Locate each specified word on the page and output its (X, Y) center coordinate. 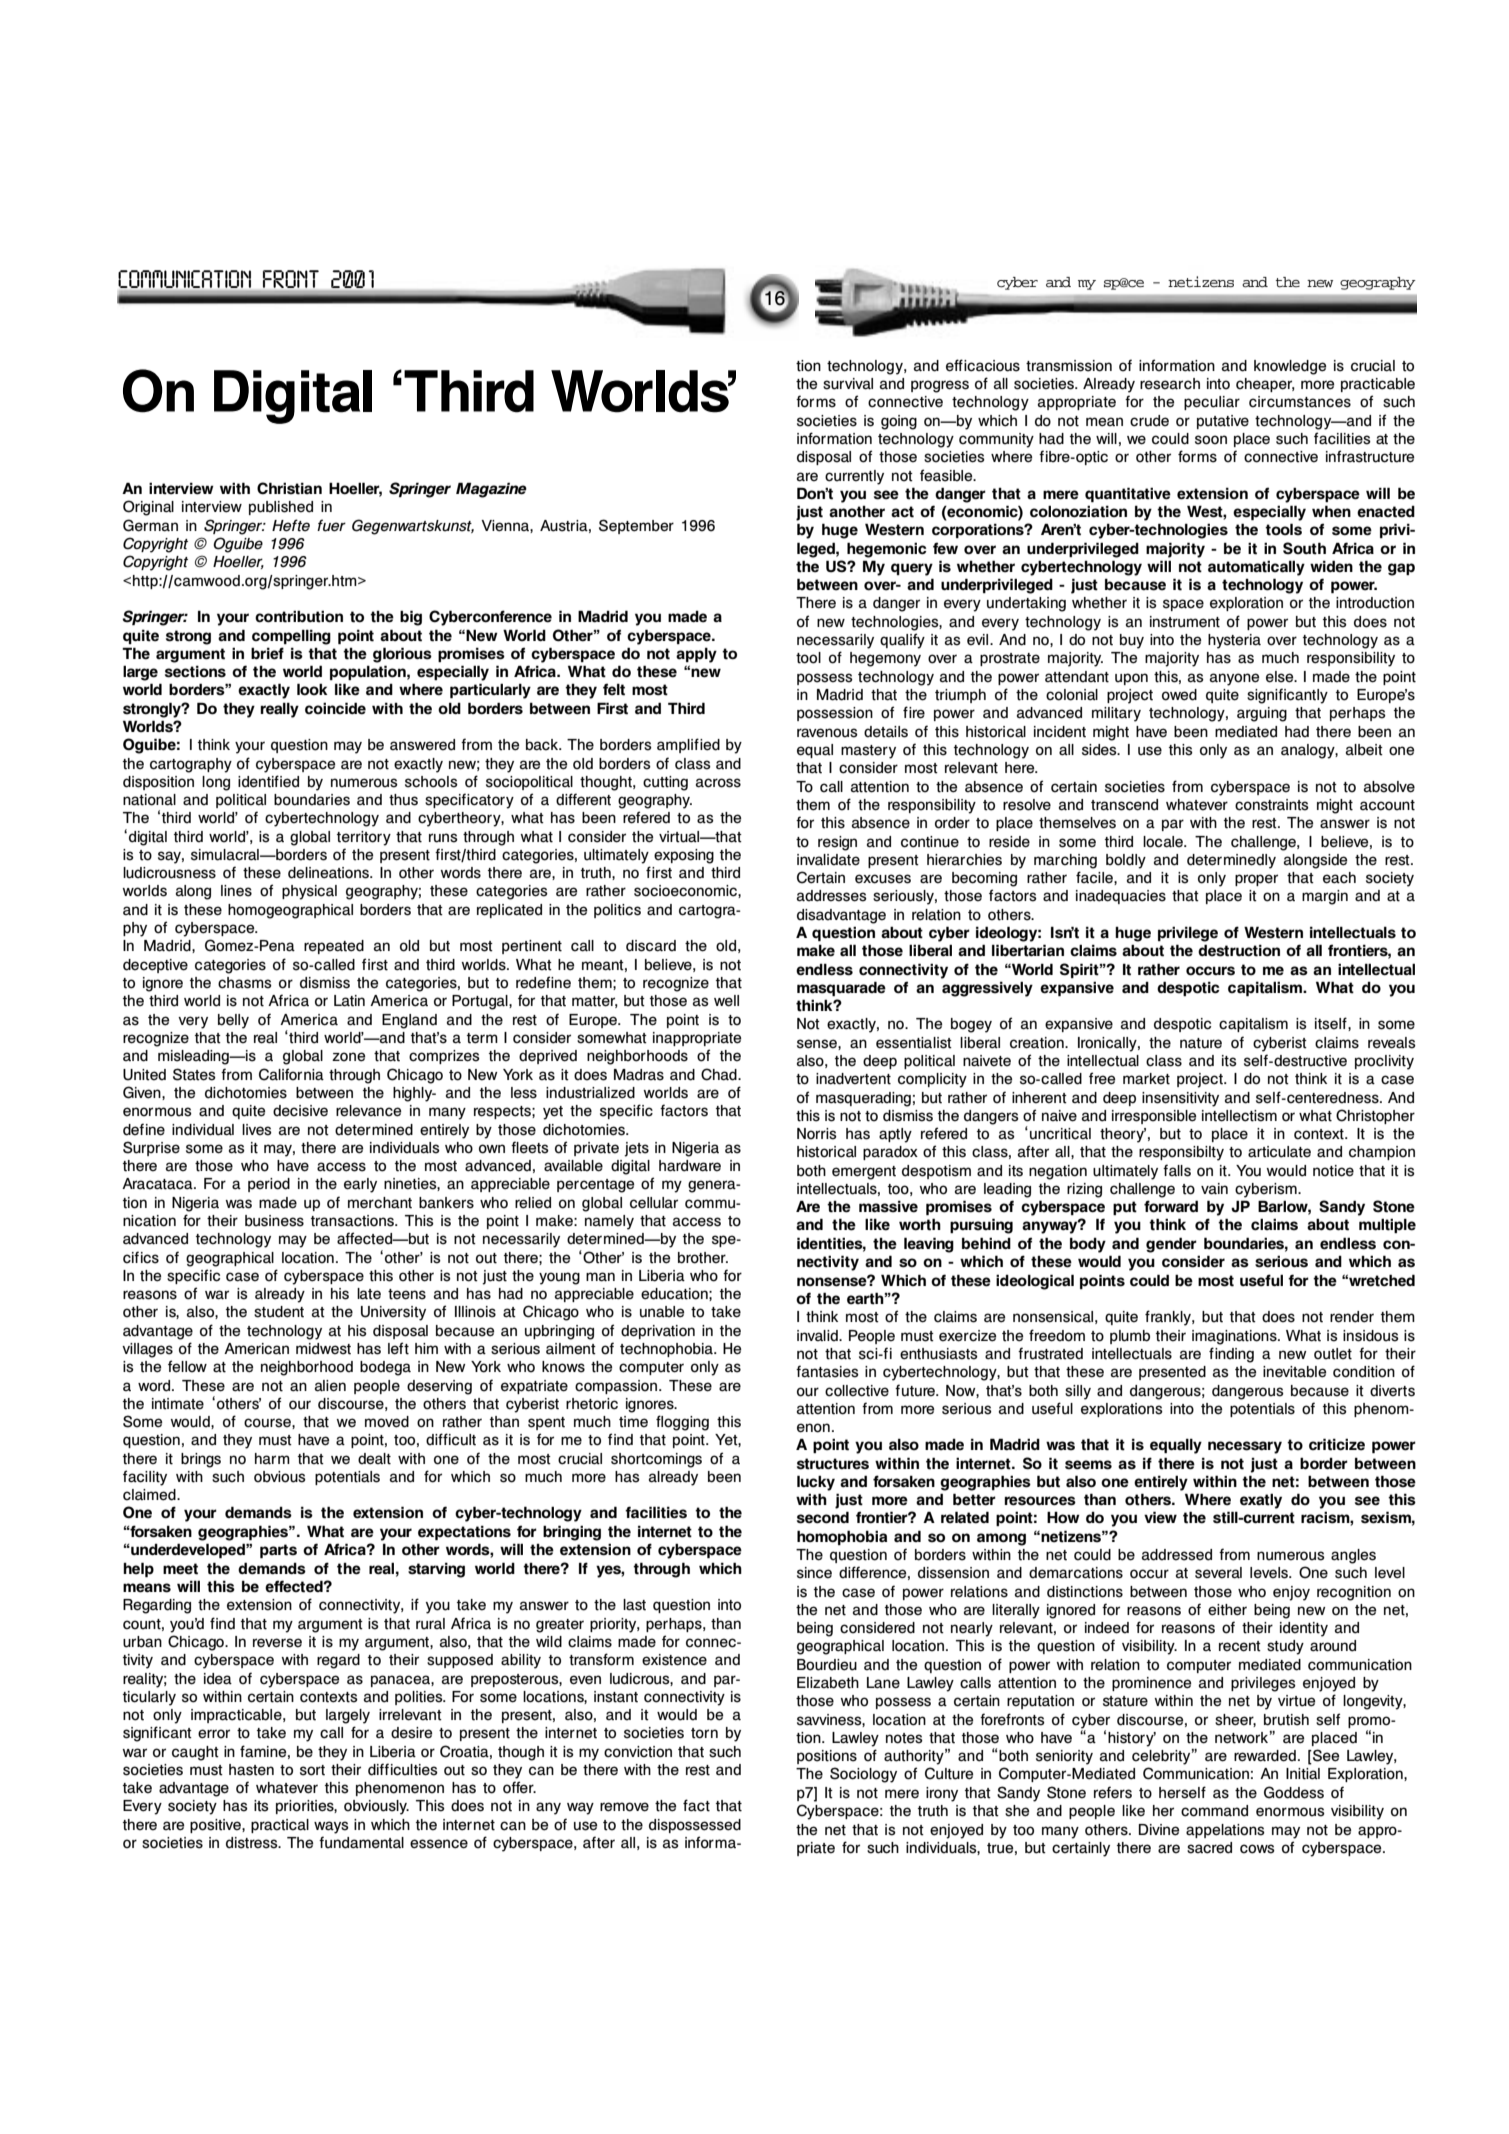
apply (696, 655)
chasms (245, 983)
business (274, 1221)
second (823, 1517)
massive (888, 1206)
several (1218, 1573)
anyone (1234, 679)
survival (848, 384)
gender (1171, 1245)
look (312, 689)
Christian (289, 488)
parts (278, 1551)
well (726, 1001)
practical (280, 1826)
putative (1223, 422)
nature (1201, 1043)
